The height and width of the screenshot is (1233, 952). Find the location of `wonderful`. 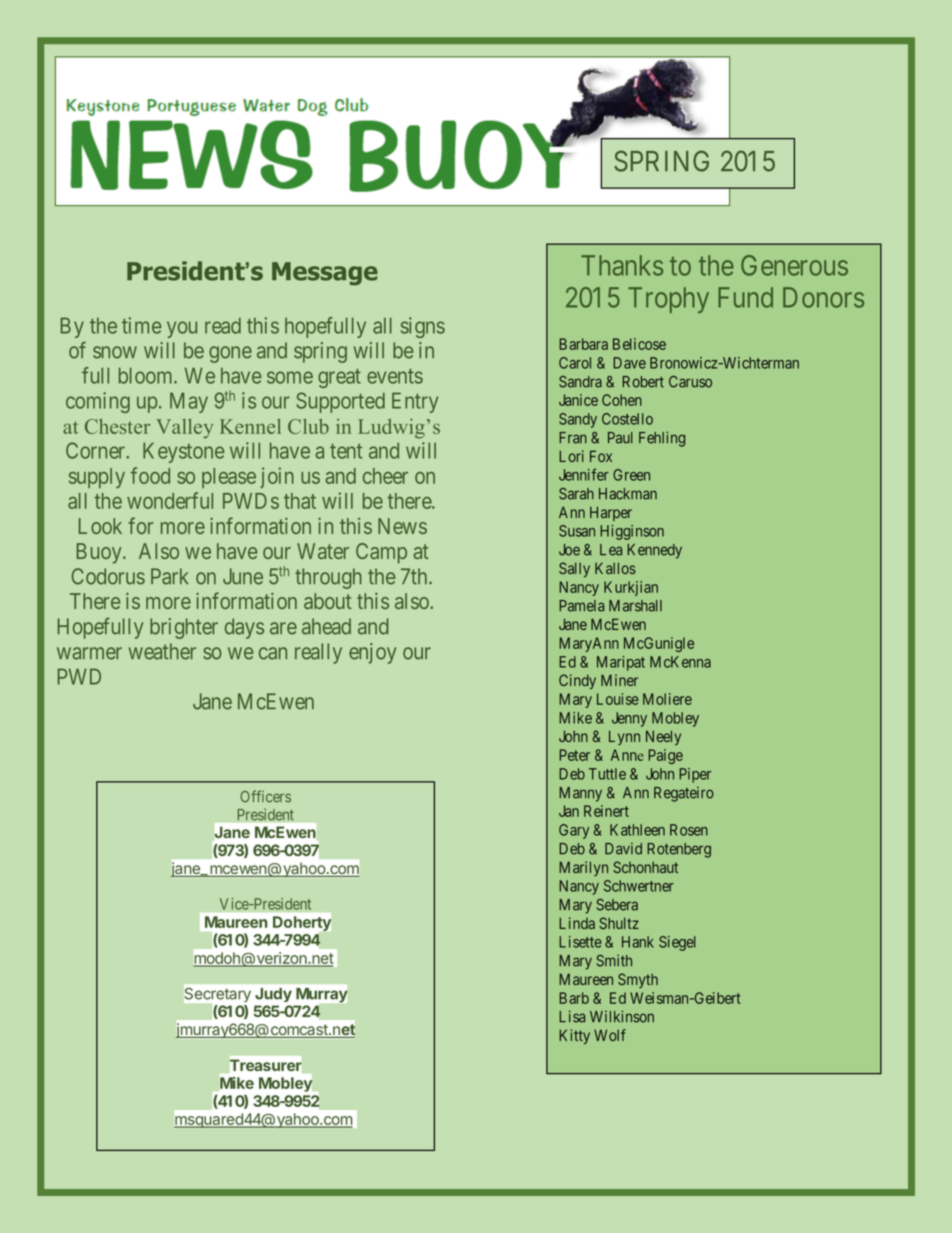

wonderful is located at coordinates (170, 500).
